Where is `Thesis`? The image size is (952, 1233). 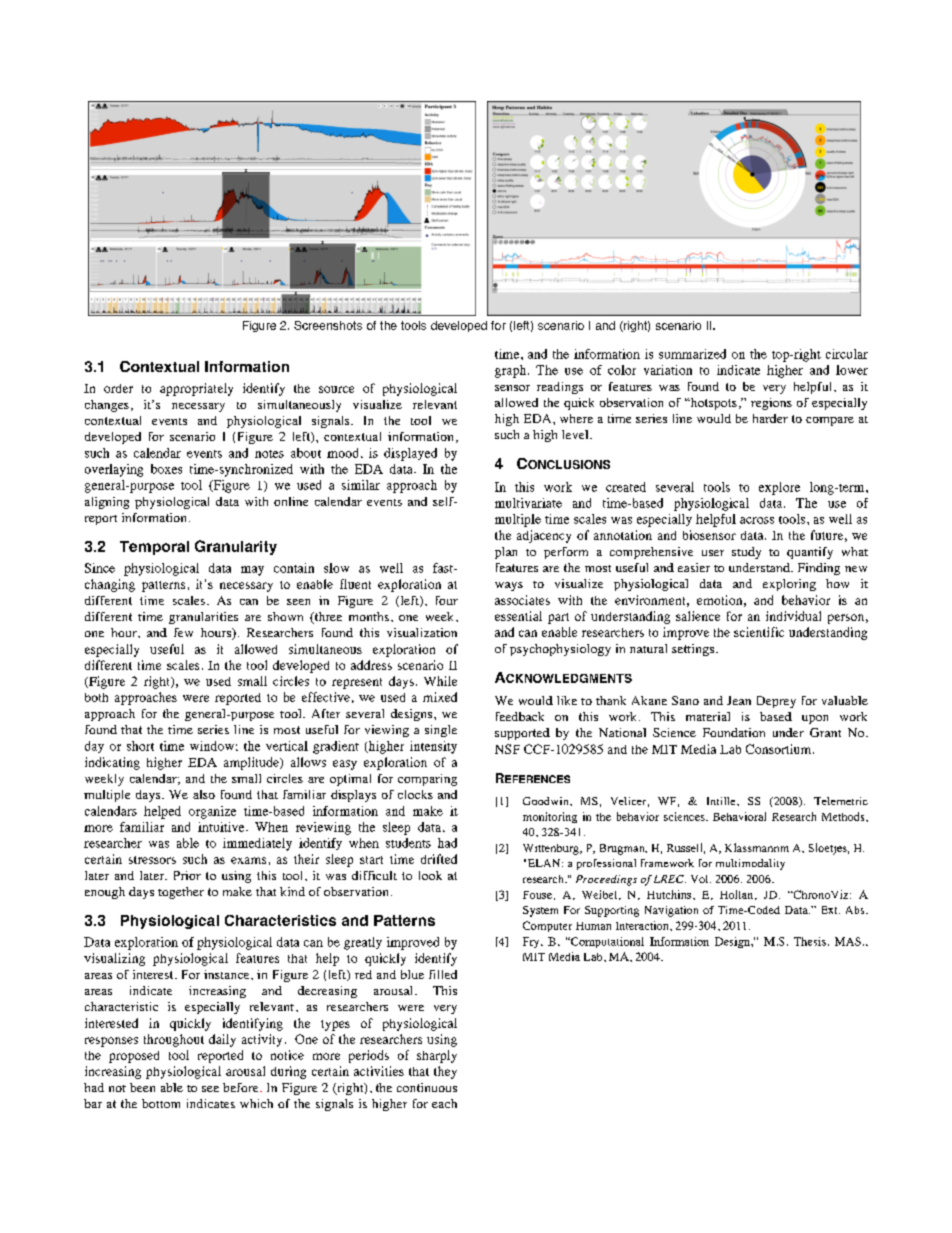 Thesis is located at coordinates (810, 941).
